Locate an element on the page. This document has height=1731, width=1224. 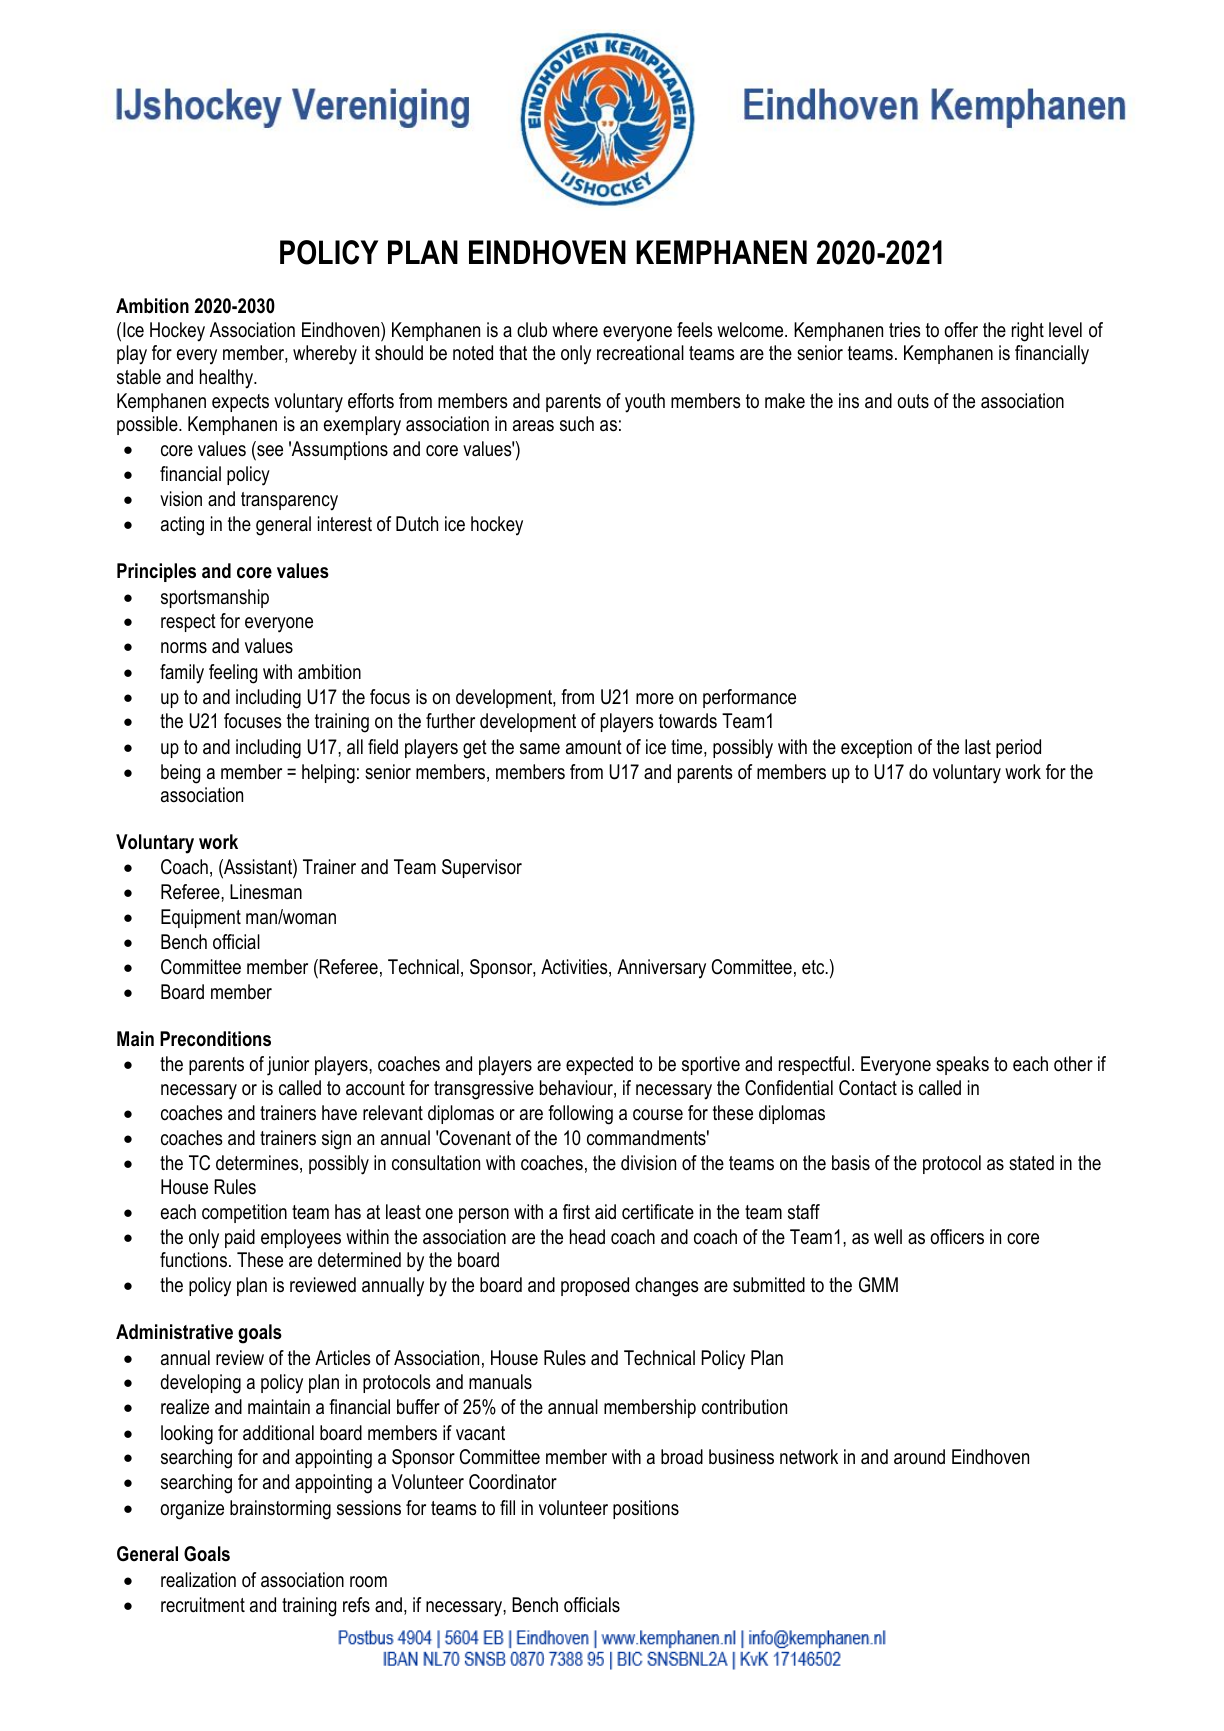
offer is located at coordinates (961, 330).
